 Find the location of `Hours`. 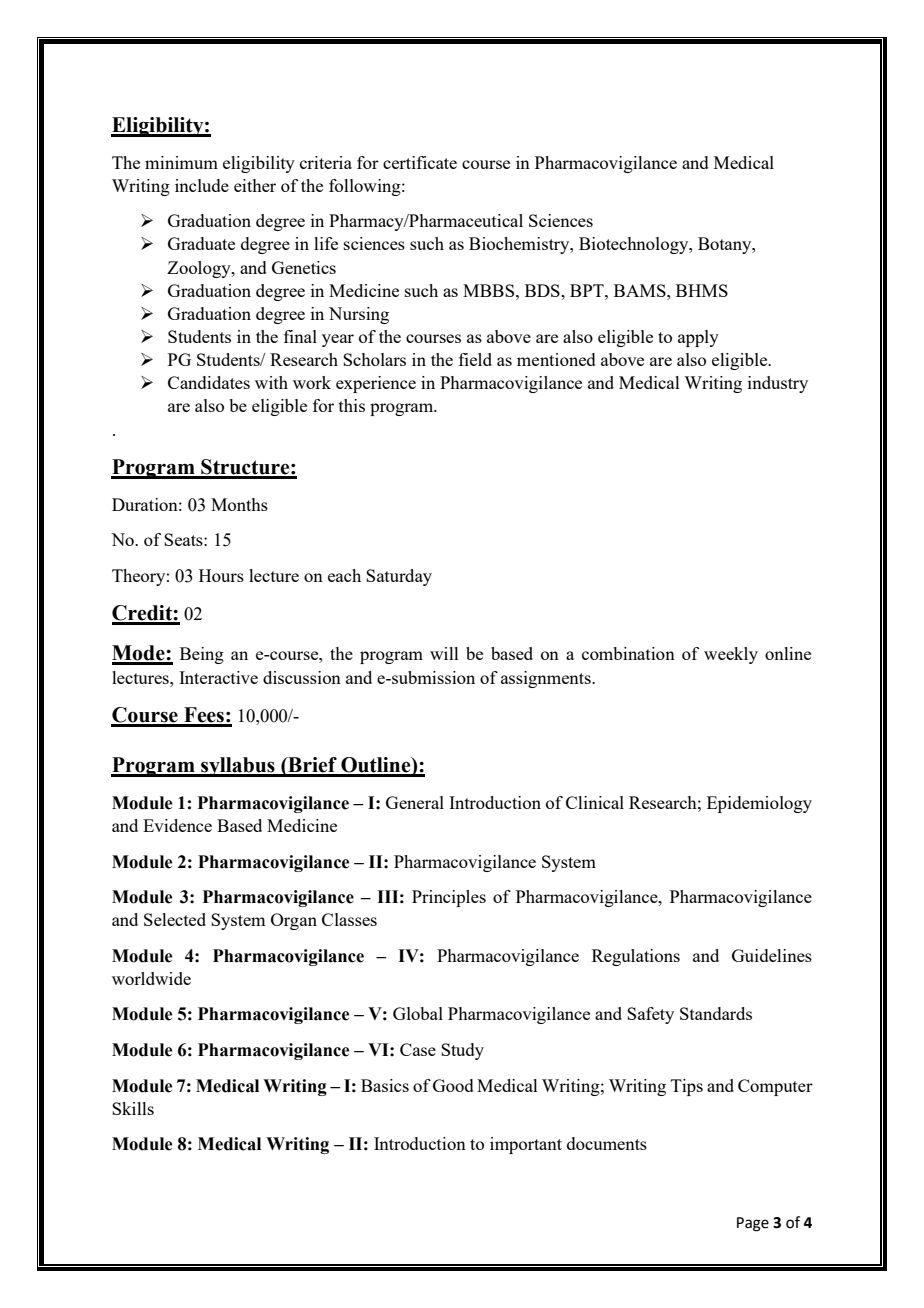

Hours is located at coordinates (221, 575).
